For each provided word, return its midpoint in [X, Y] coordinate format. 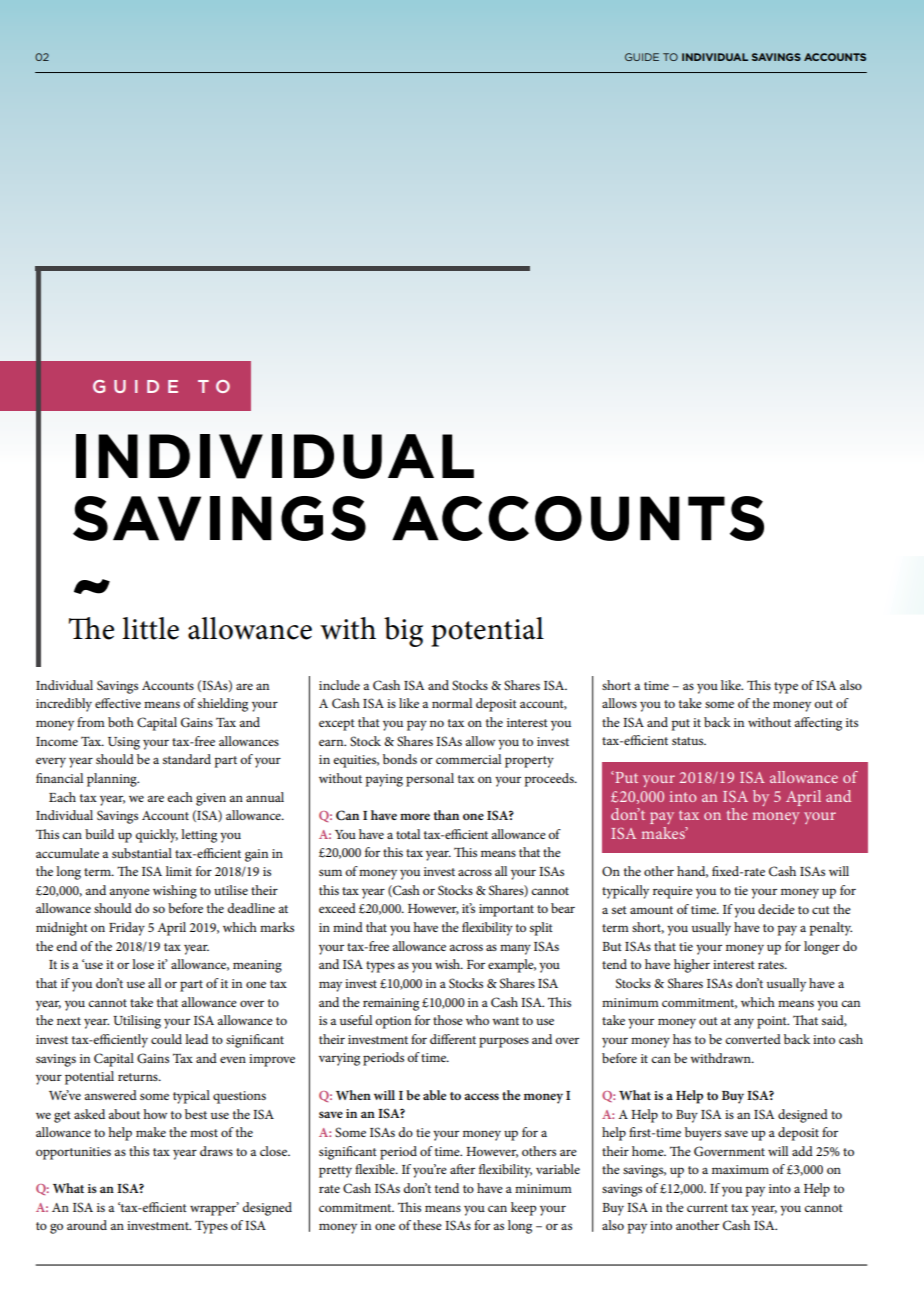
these [427, 1225]
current [707, 1208]
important [506, 910]
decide [776, 909]
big [403, 632]
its [852, 722]
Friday [127, 929]
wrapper [214, 1209]
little [150, 628]
